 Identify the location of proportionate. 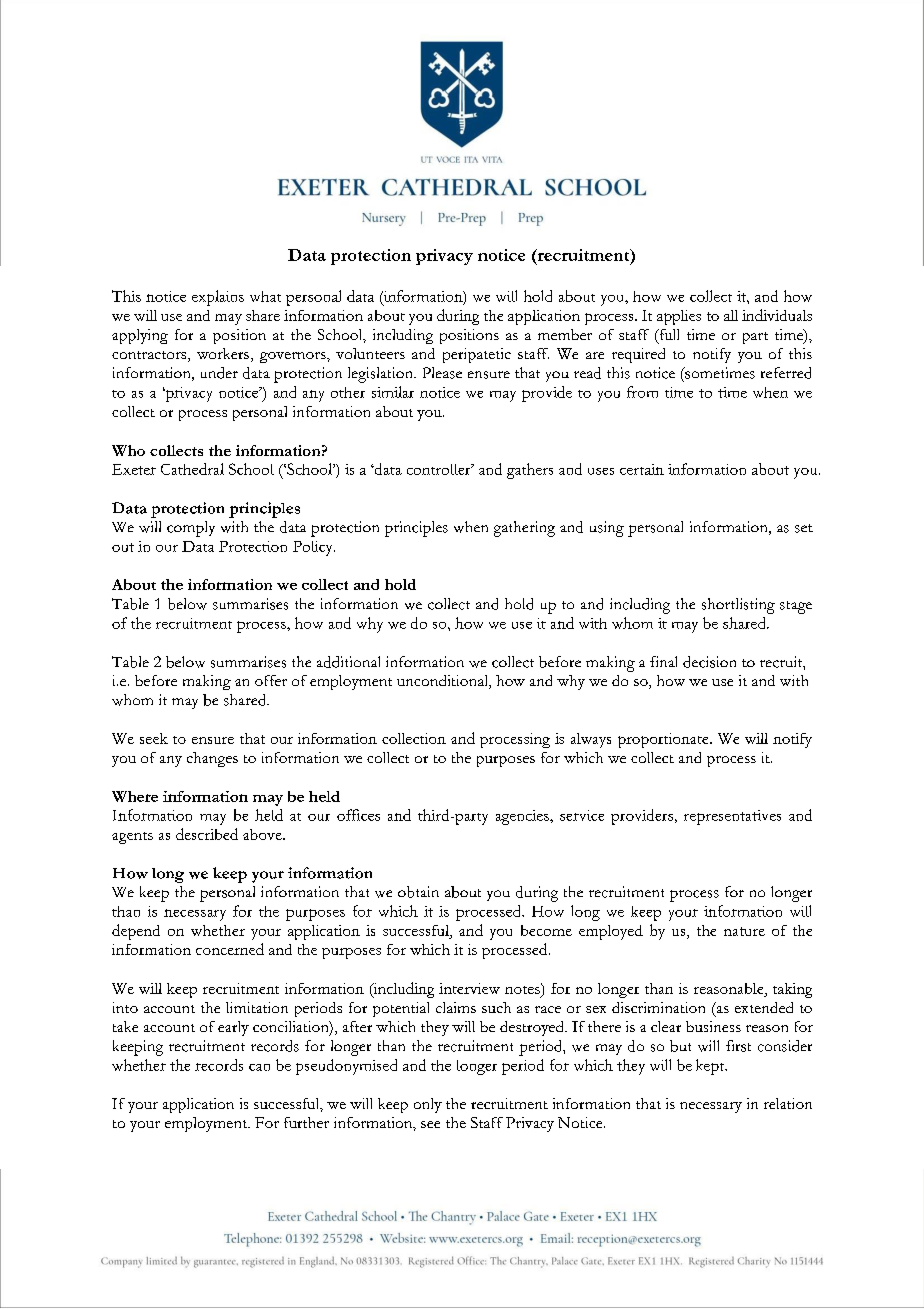
(664, 740).
